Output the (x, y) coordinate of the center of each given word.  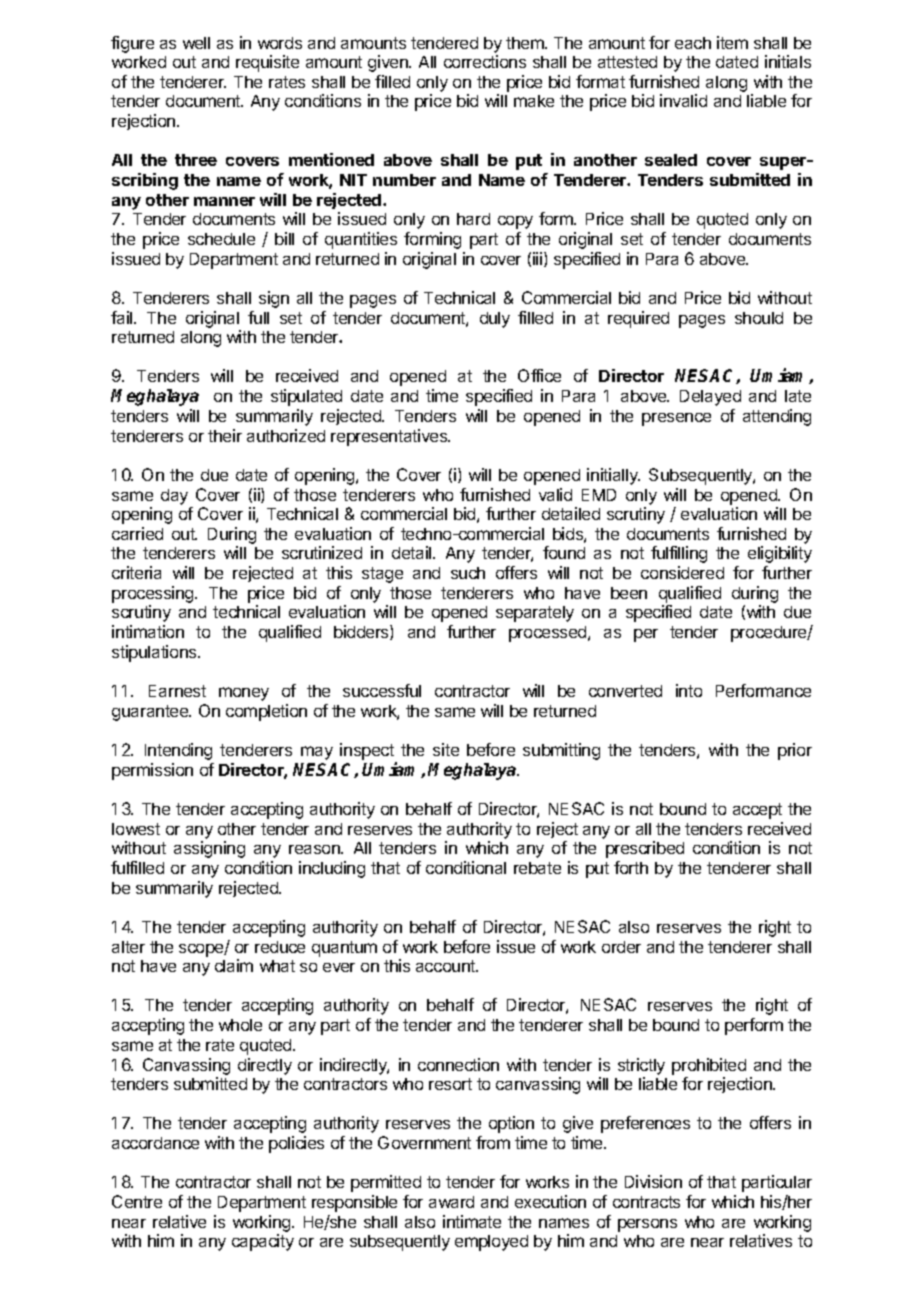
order (621, 947)
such (468, 573)
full (258, 317)
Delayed (710, 398)
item (732, 42)
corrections (485, 61)
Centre (137, 1201)
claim (234, 965)
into (689, 690)
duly (495, 320)
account (447, 966)
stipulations (155, 653)
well (196, 43)
